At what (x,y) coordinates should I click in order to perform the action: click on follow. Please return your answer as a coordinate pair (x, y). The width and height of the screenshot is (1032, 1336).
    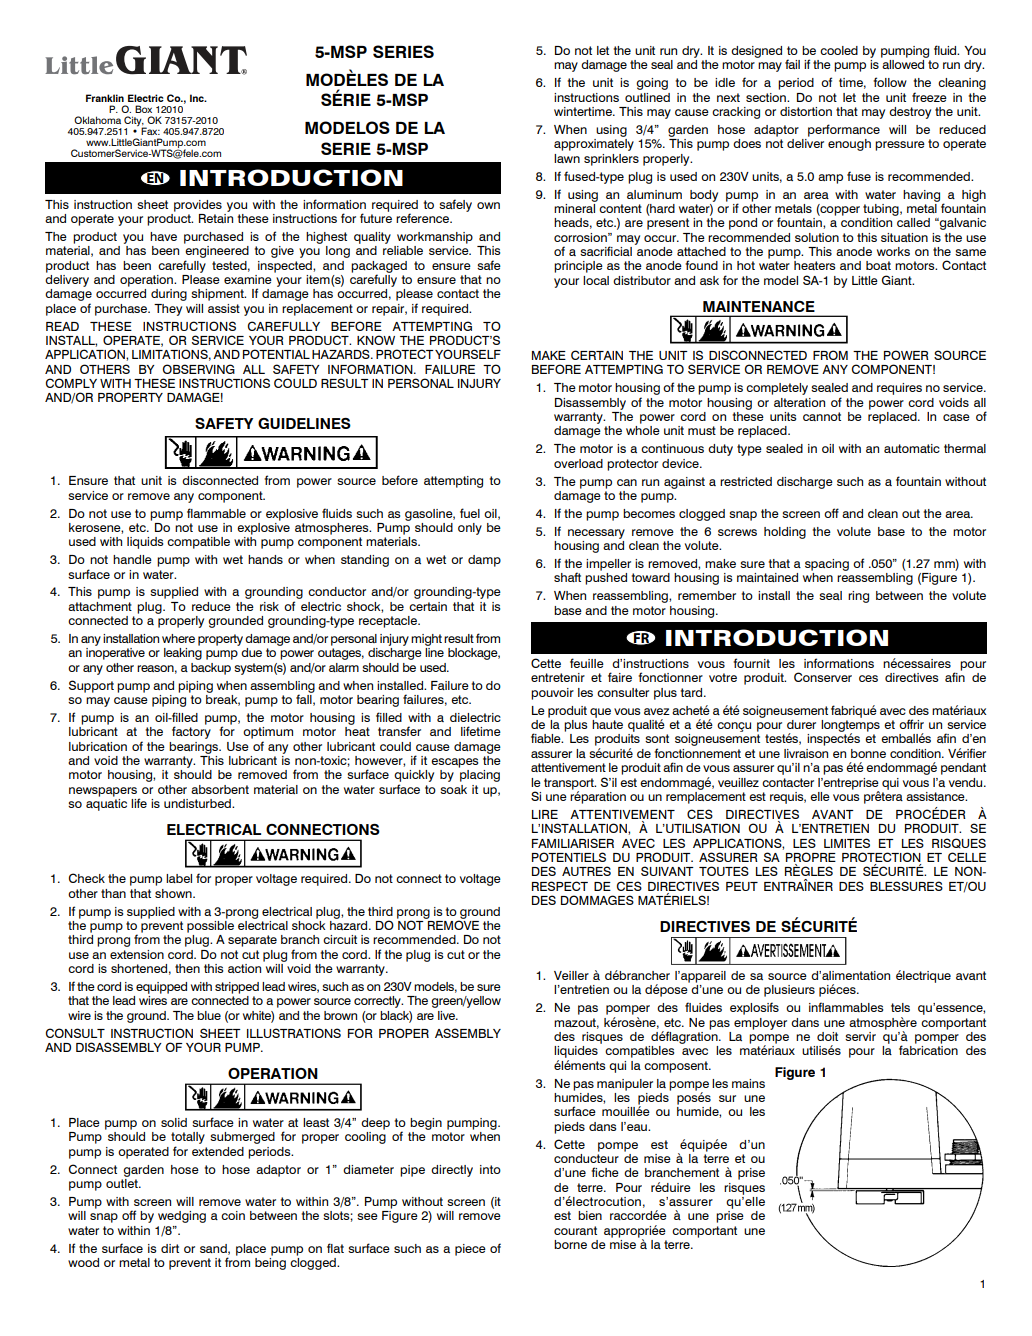
    Looking at the image, I should click on (890, 82).
